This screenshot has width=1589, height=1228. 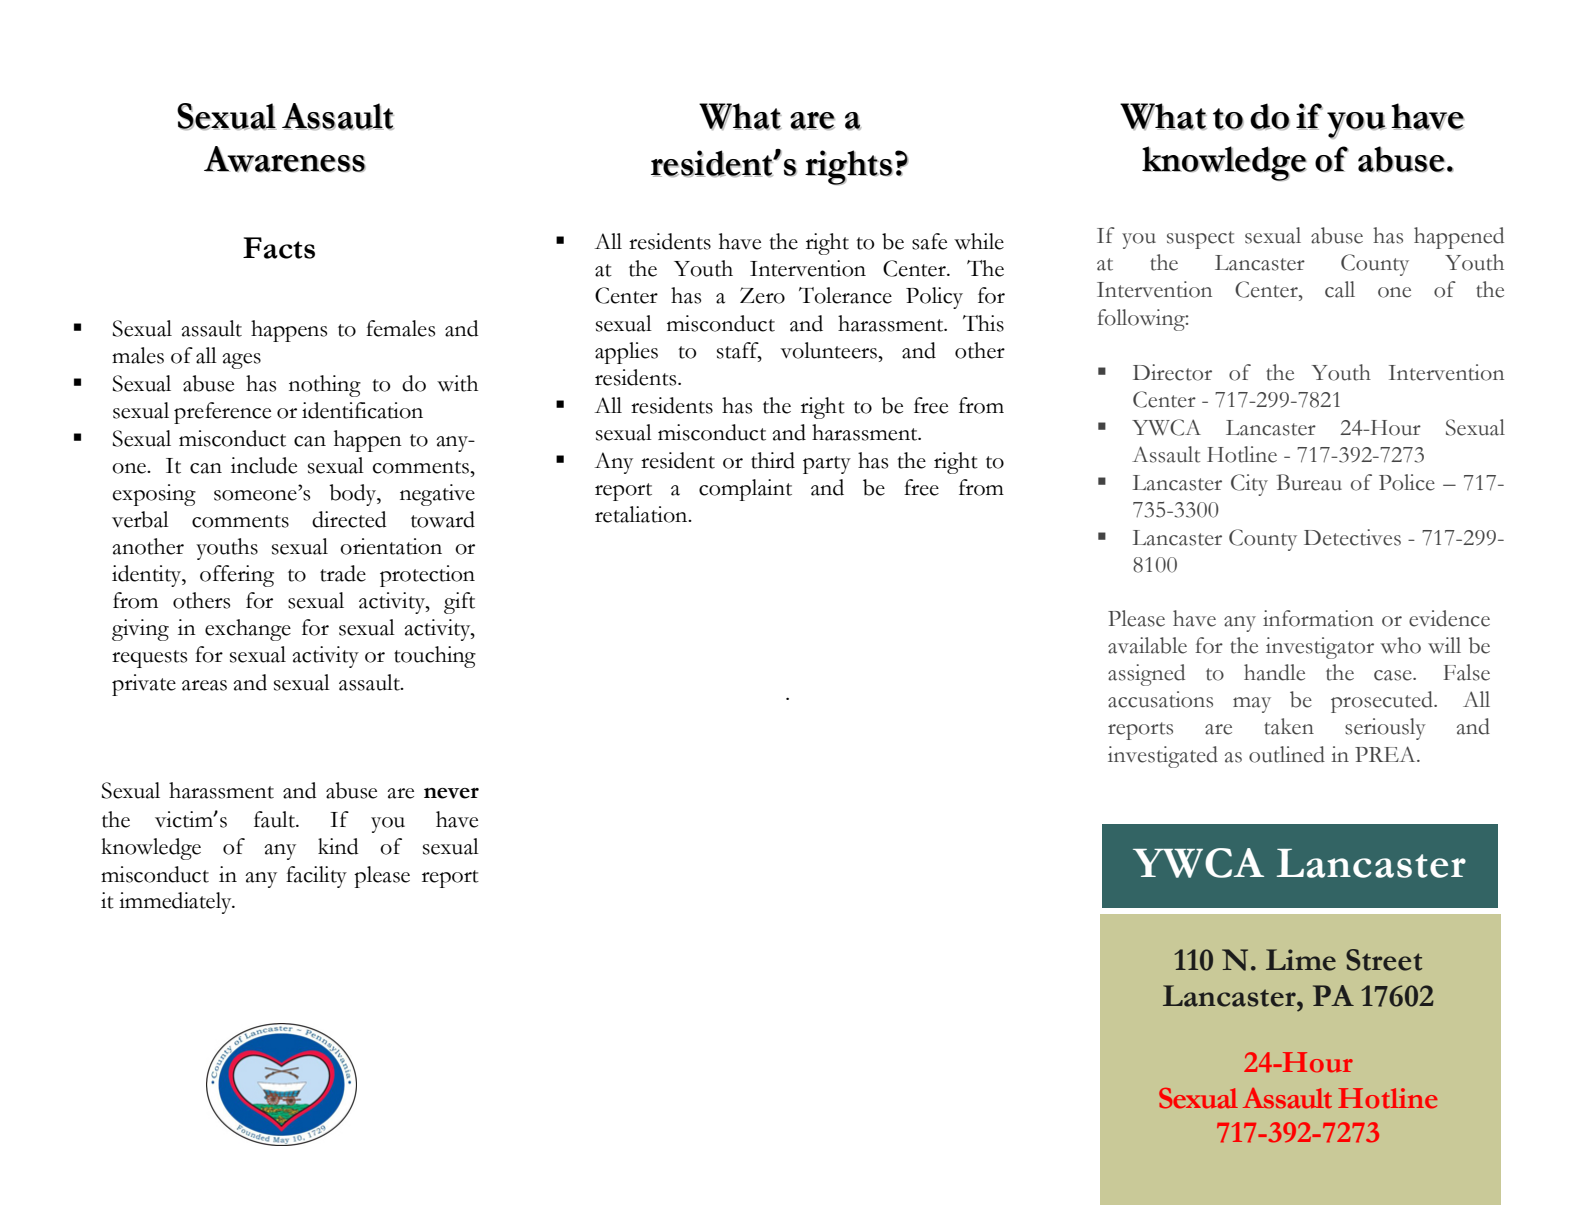 I want to click on complaint, so click(x=745, y=490).
